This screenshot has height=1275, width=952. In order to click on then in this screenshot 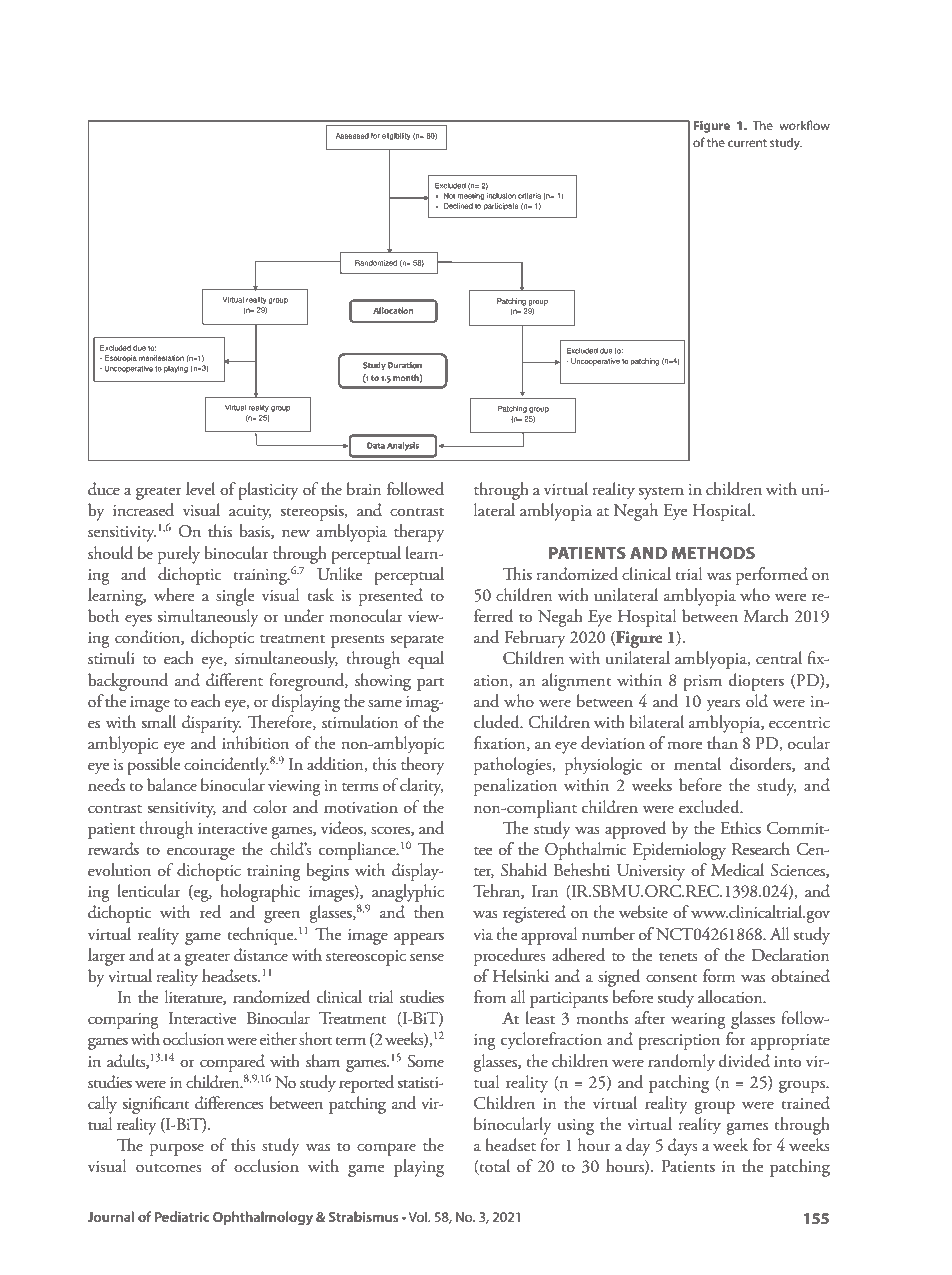, I will do `click(429, 912)`.
